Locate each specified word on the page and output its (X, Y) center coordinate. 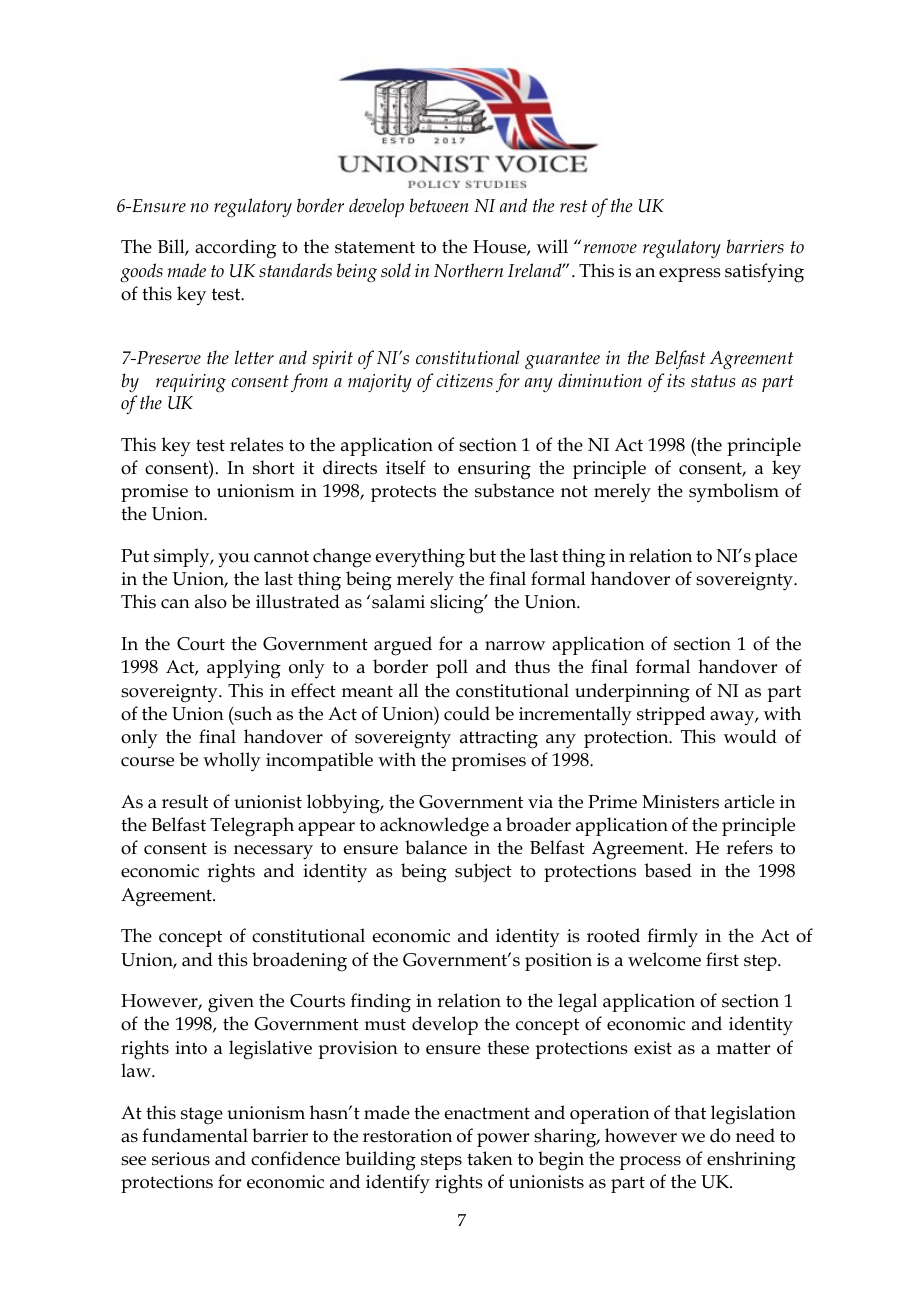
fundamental (195, 1135)
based (668, 870)
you (234, 560)
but (482, 555)
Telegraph (252, 827)
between (439, 205)
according (235, 249)
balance (436, 847)
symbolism (734, 493)
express (690, 275)
